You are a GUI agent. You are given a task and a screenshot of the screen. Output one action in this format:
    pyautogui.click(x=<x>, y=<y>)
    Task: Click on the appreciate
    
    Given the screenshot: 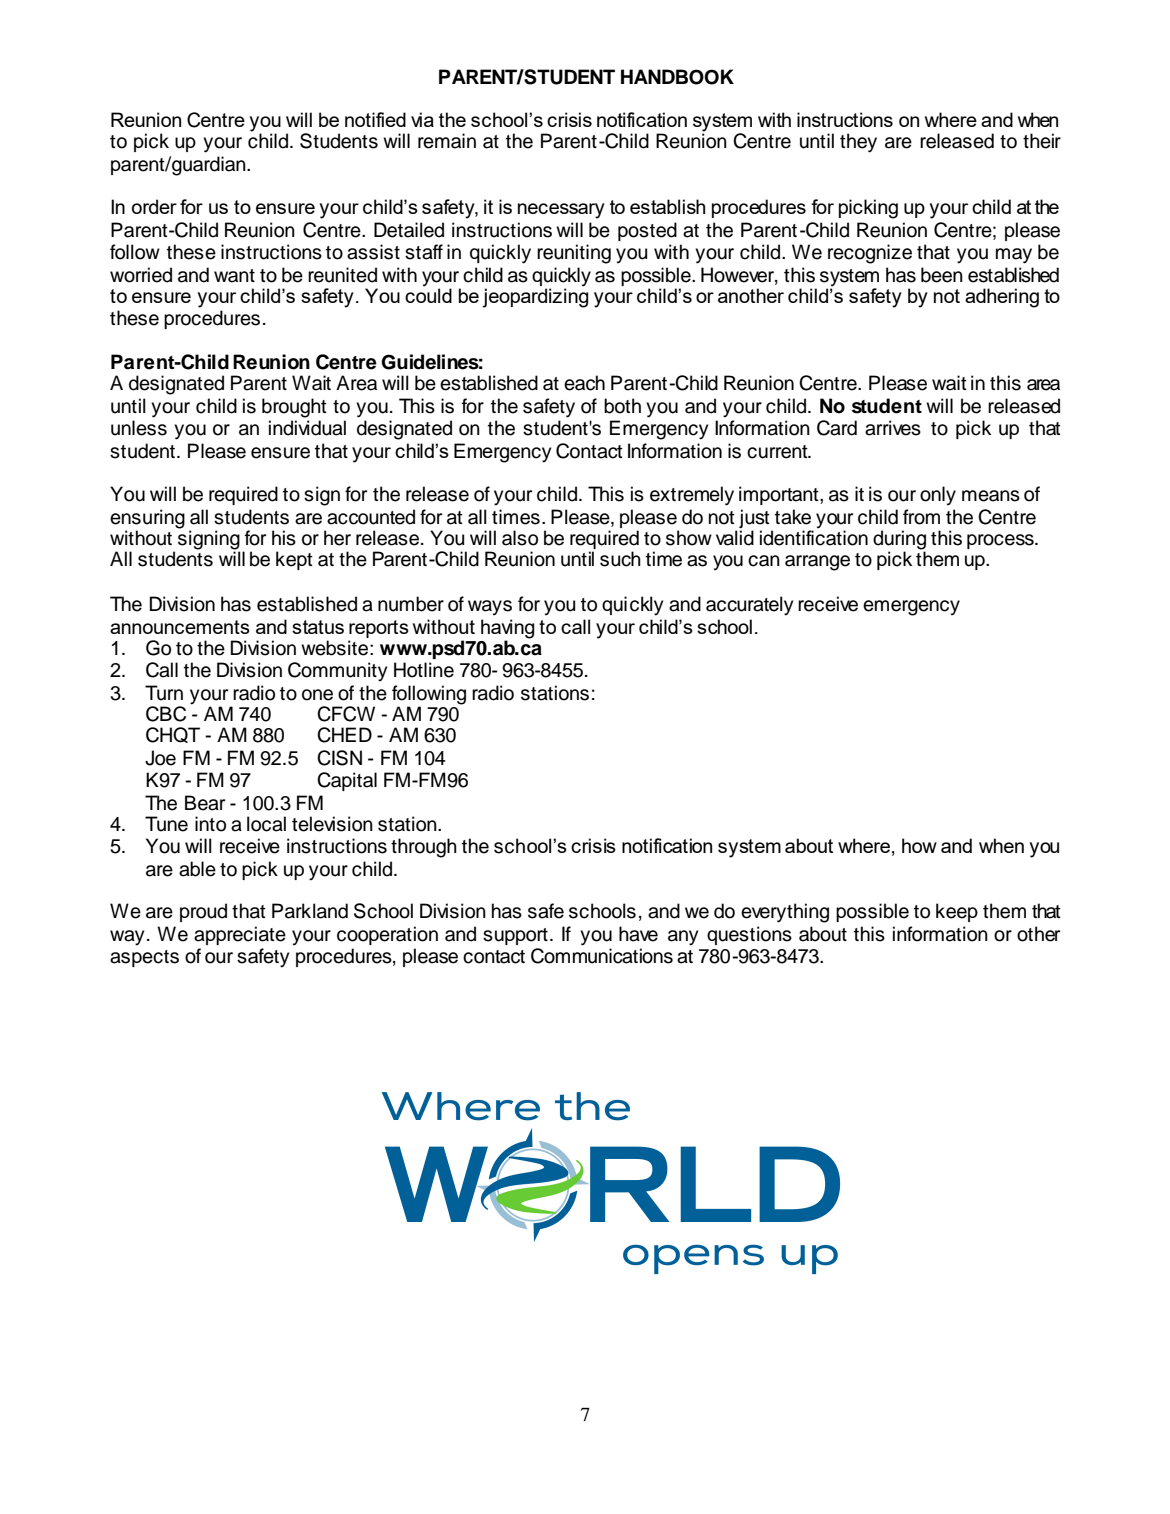 What is the action you would take?
    pyautogui.click(x=240, y=935)
